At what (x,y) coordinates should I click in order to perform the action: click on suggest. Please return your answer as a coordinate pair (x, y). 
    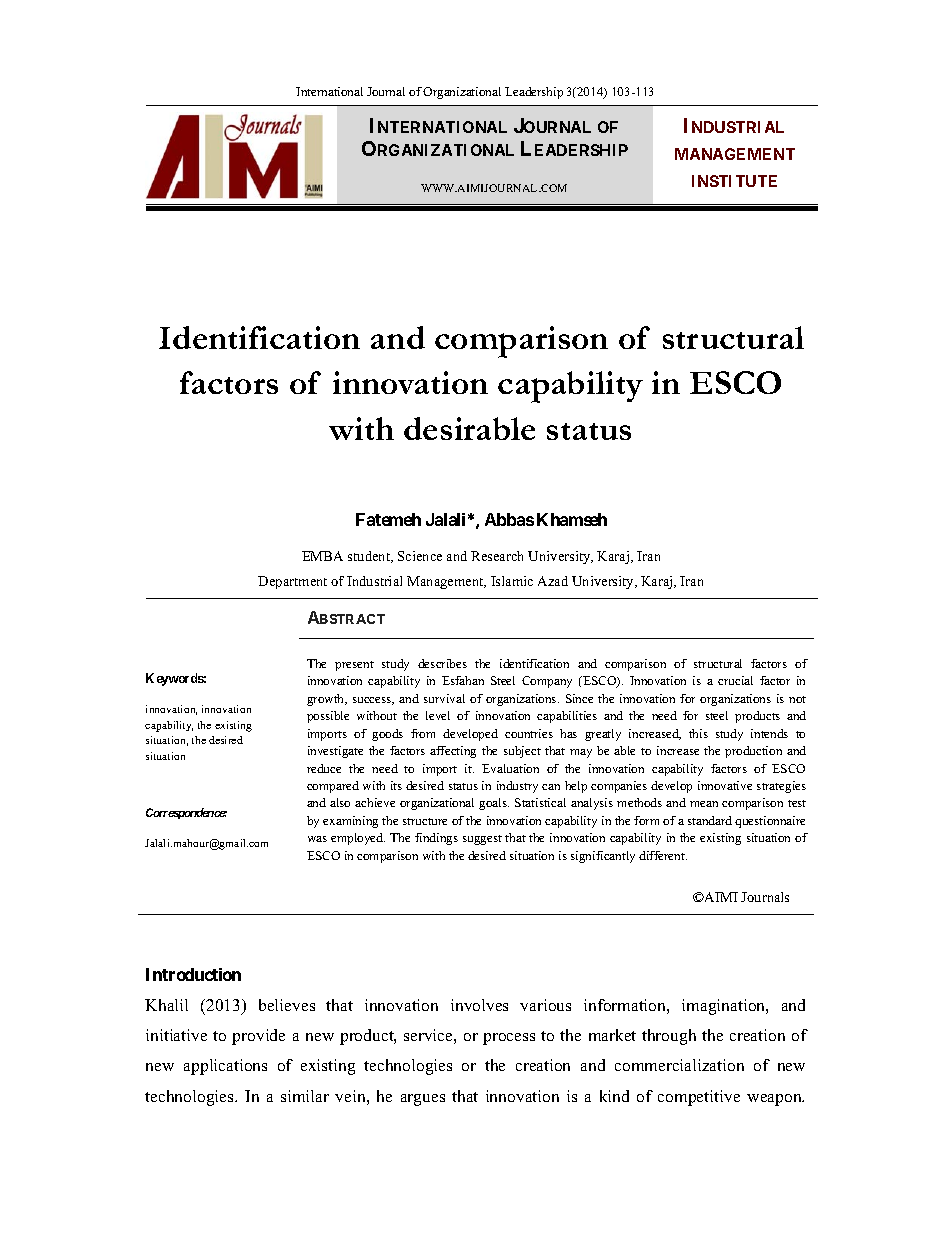
    Looking at the image, I should click on (482, 840).
